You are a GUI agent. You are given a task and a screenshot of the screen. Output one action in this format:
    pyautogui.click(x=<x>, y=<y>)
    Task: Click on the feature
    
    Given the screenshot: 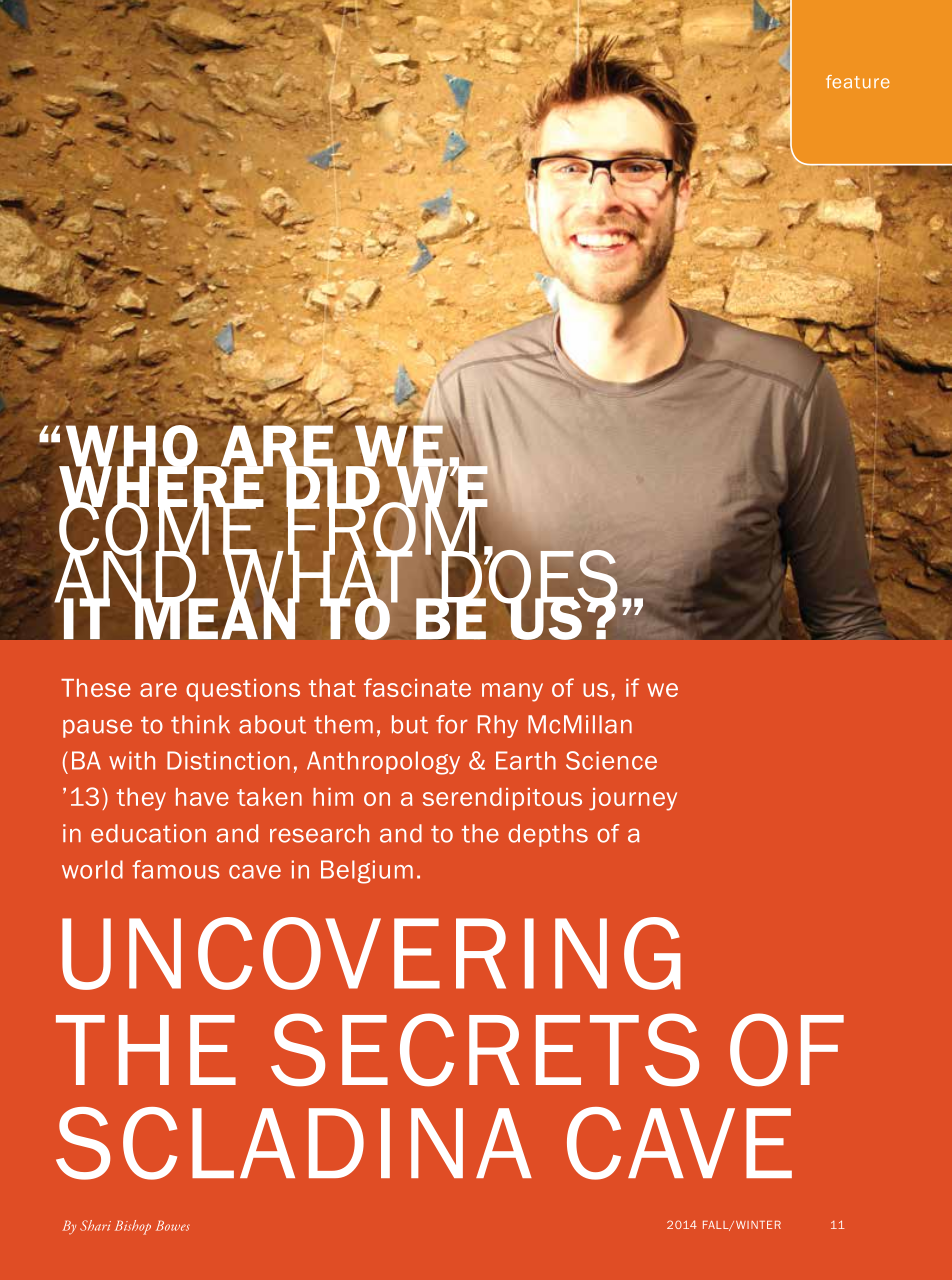 What is the action you would take?
    pyautogui.click(x=858, y=82)
